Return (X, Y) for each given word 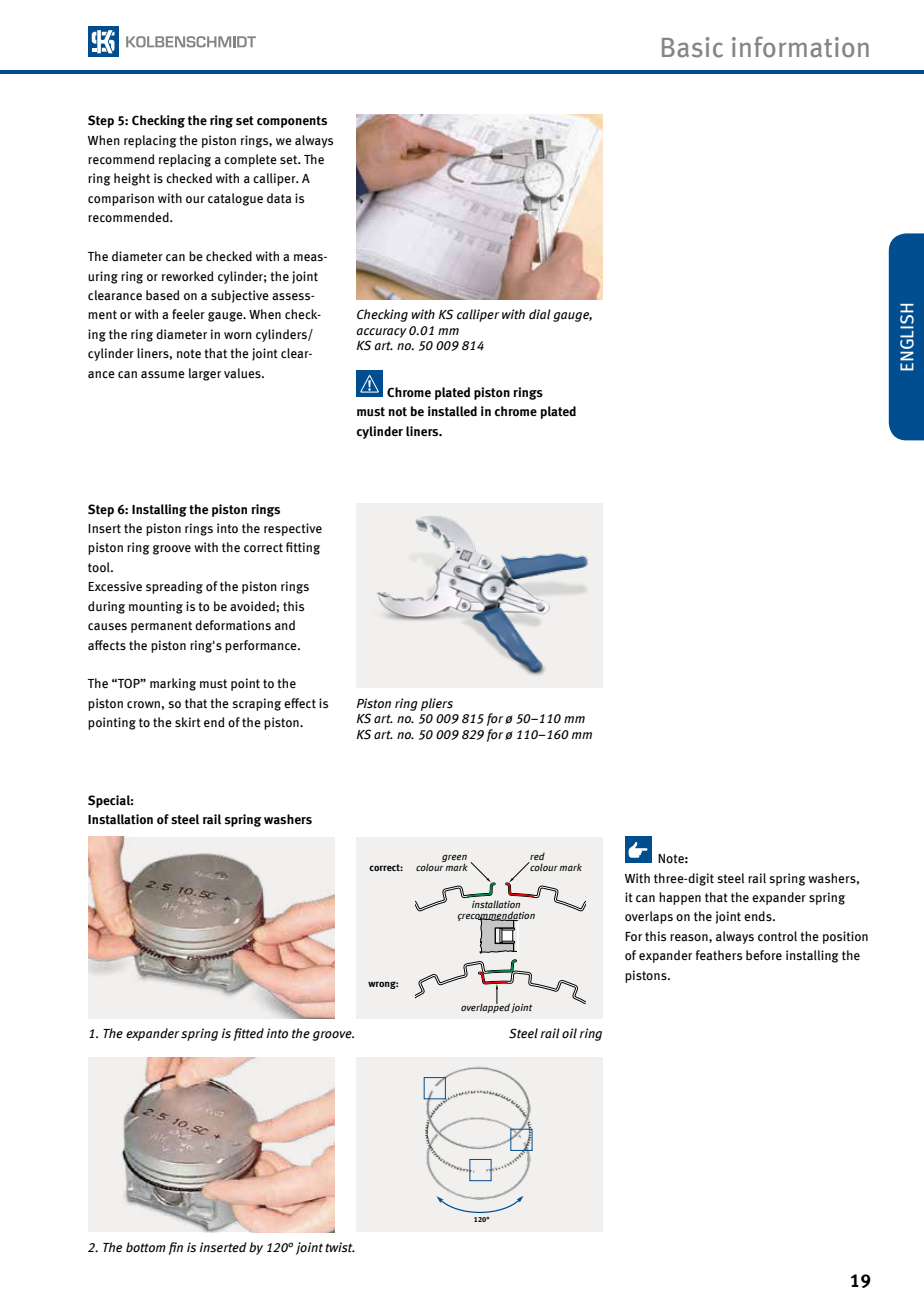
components (292, 122)
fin (176, 1248)
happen (680, 898)
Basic (692, 47)
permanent (161, 627)
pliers (437, 704)
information (800, 47)
